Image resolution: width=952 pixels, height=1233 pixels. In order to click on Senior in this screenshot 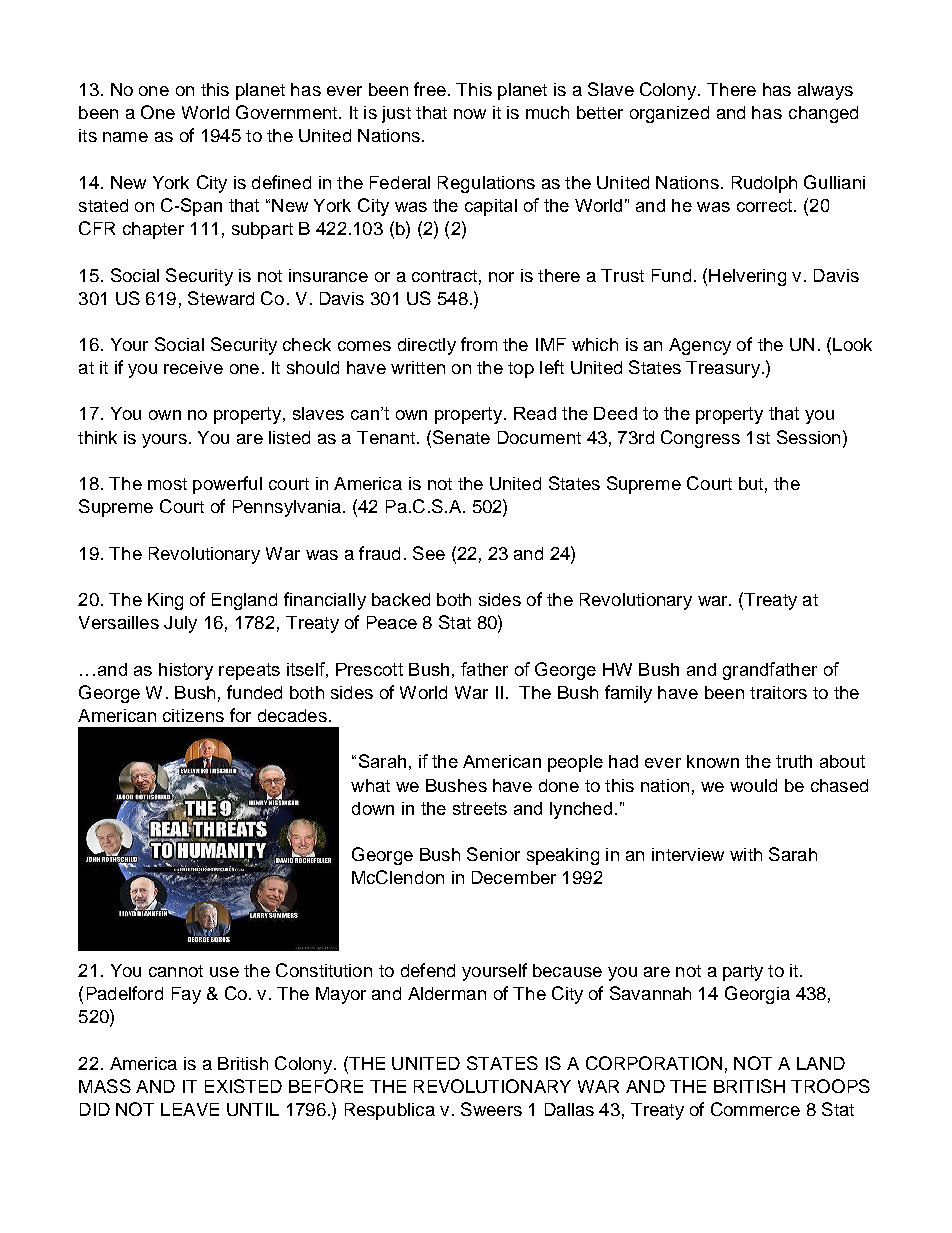, I will do `click(493, 854)`.
